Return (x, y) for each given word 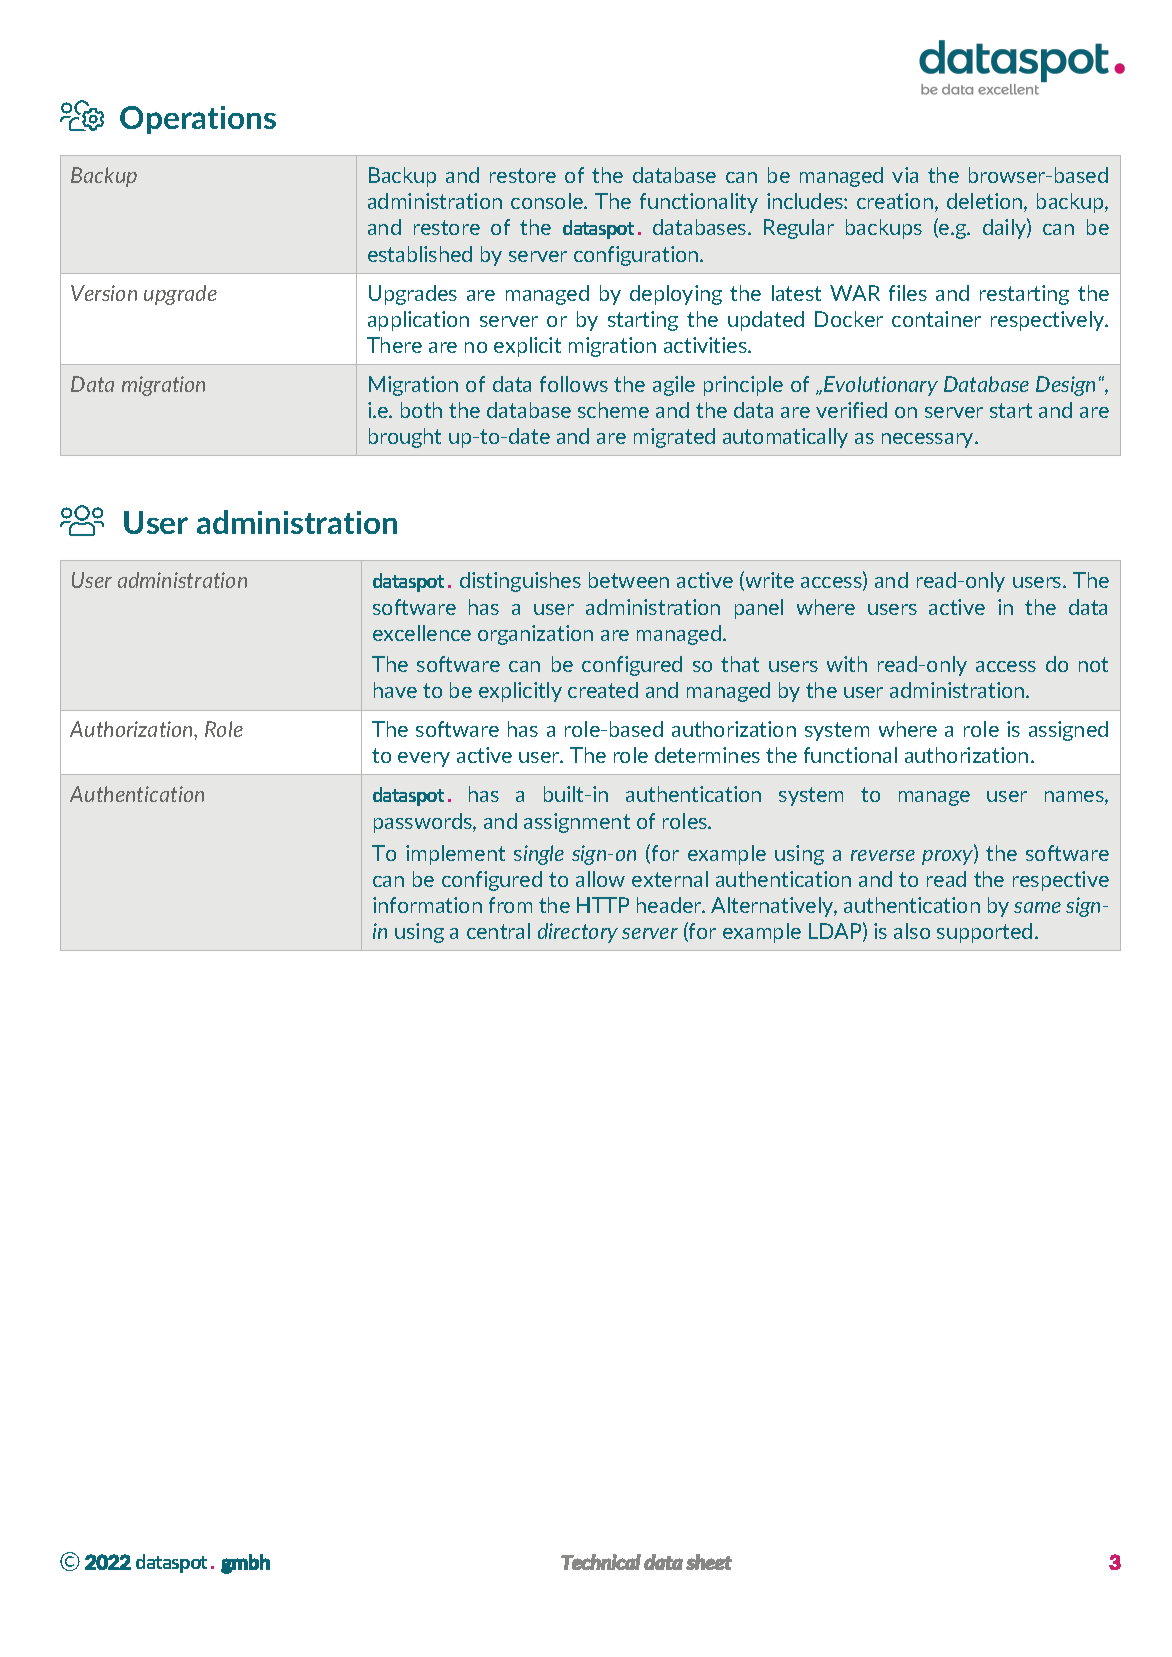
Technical (601, 1562)
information (427, 905)
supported (984, 933)
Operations (198, 120)
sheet (709, 1562)
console (548, 201)
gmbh (245, 1564)
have (395, 690)
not (1093, 664)
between (629, 580)
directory (578, 933)
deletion (986, 202)
